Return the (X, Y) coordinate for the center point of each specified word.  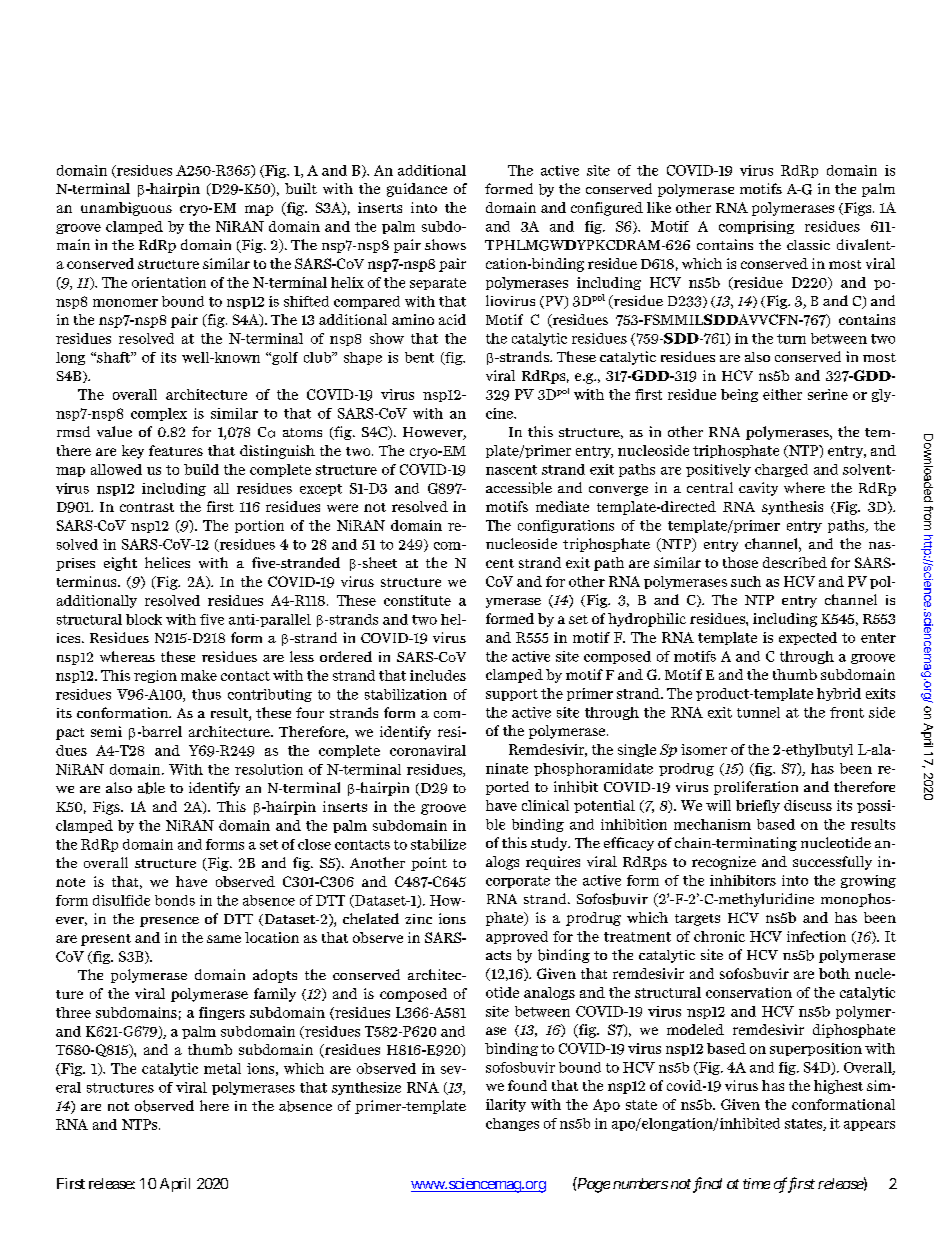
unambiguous (126, 209)
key (133, 452)
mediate (562, 506)
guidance (417, 190)
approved (517, 937)
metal (222, 1068)
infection (816, 936)
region (155, 676)
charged (781, 470)
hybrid (839, 694)
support (512, 695)
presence (169, 922)
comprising (756, 227)
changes (512, 1124)
